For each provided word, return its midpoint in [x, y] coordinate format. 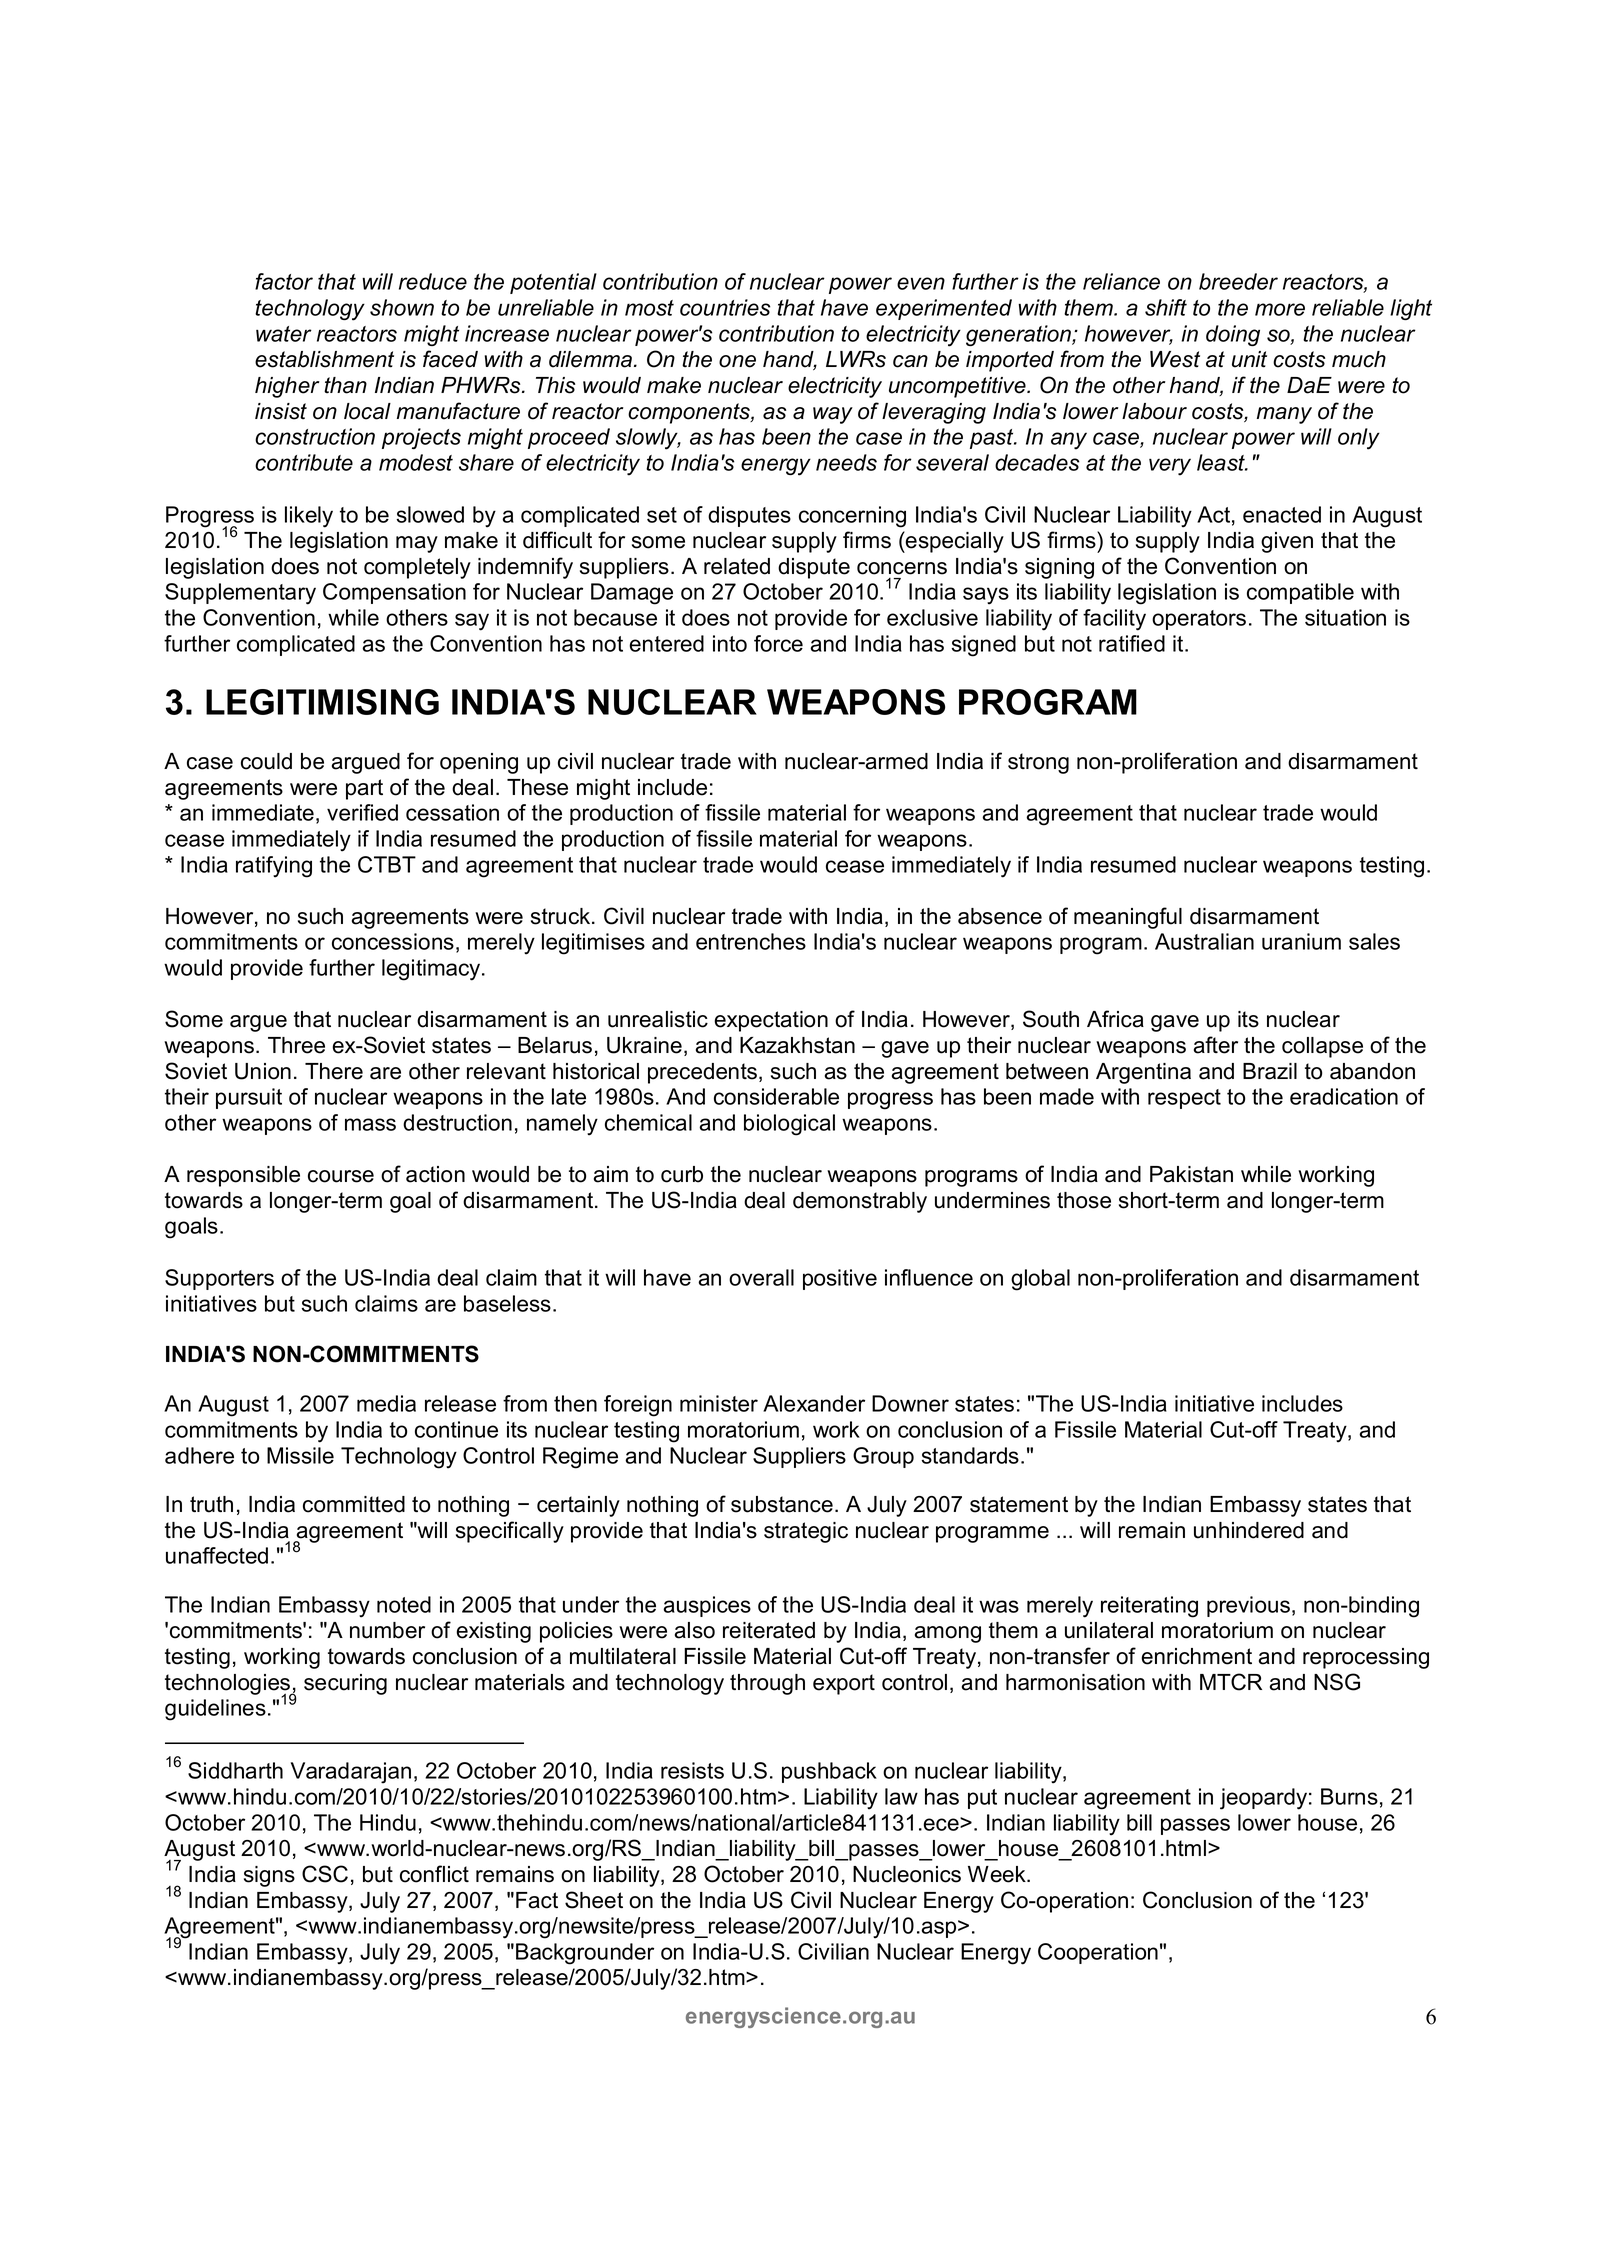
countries [725, 307]
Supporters [219, 1279]
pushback [829, 1772]
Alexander [814, 1403]
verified [362, 812]
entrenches [751, 941]
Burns [1349, 1796]
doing [1233, 335]
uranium [1301, 941]
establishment [324, 359]
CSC [325, 1874]
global [1040, 1280]
